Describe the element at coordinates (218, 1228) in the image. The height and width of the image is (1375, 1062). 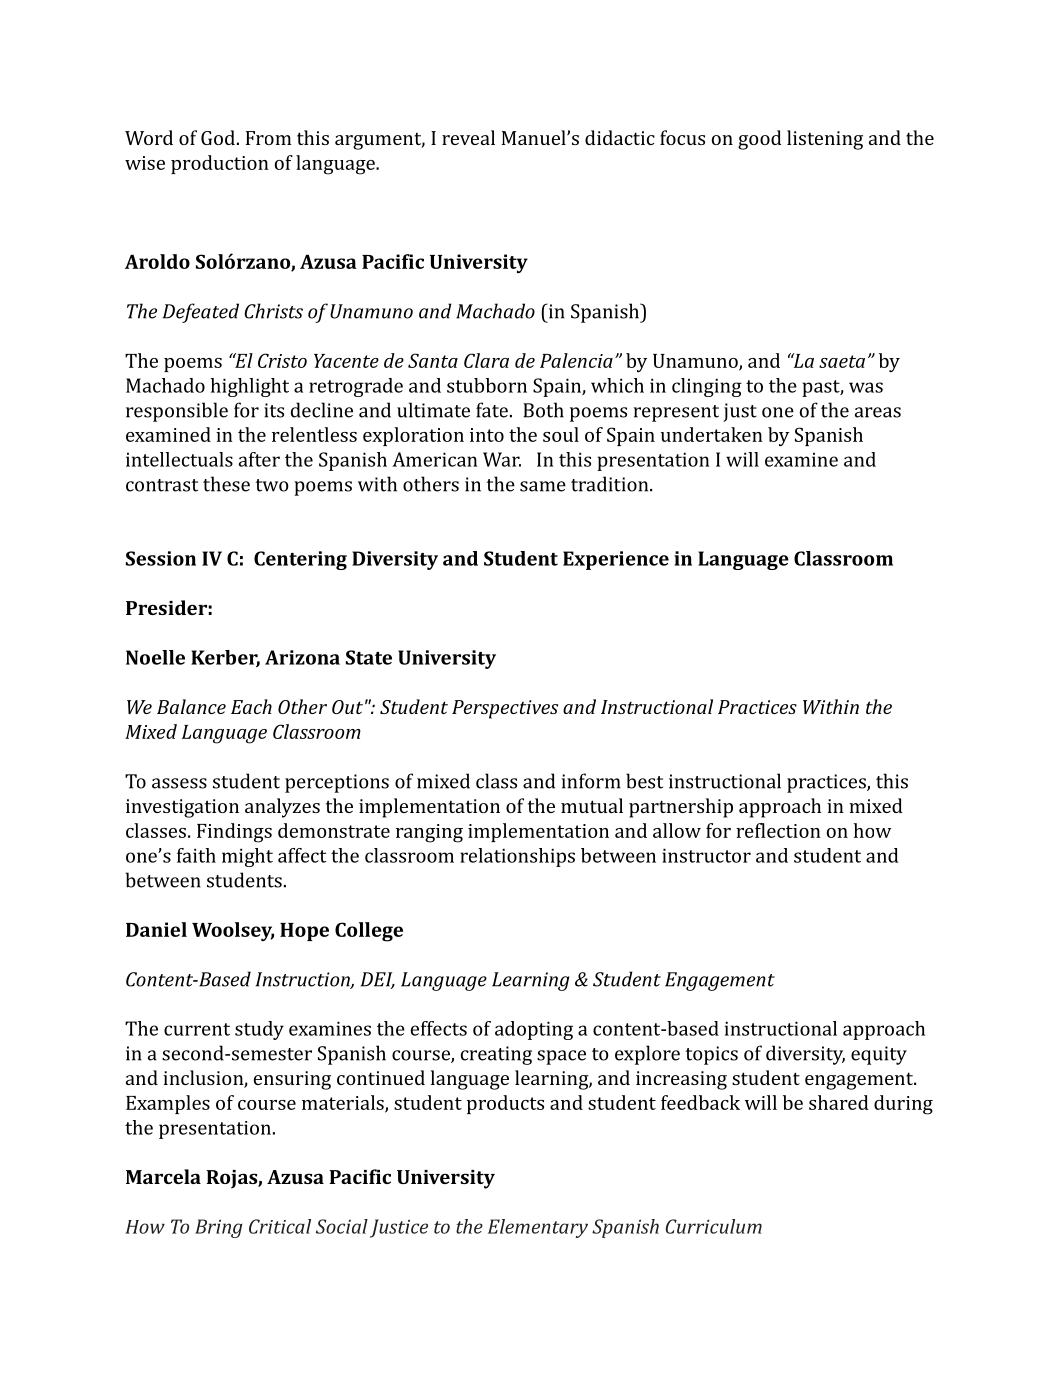
I see `Bring` at that location.
